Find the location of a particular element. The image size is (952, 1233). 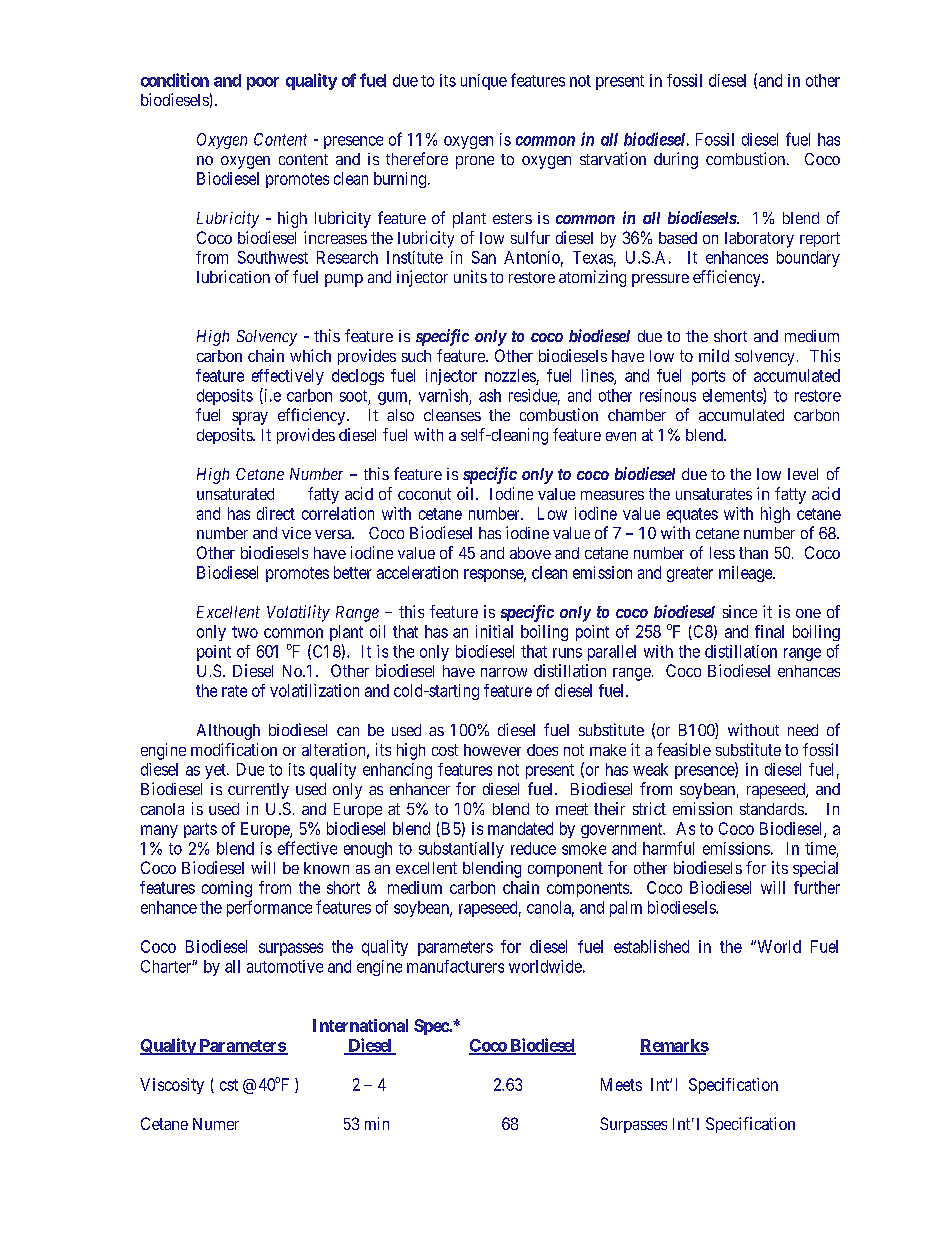

unique is located at coordinates (484, 82).
